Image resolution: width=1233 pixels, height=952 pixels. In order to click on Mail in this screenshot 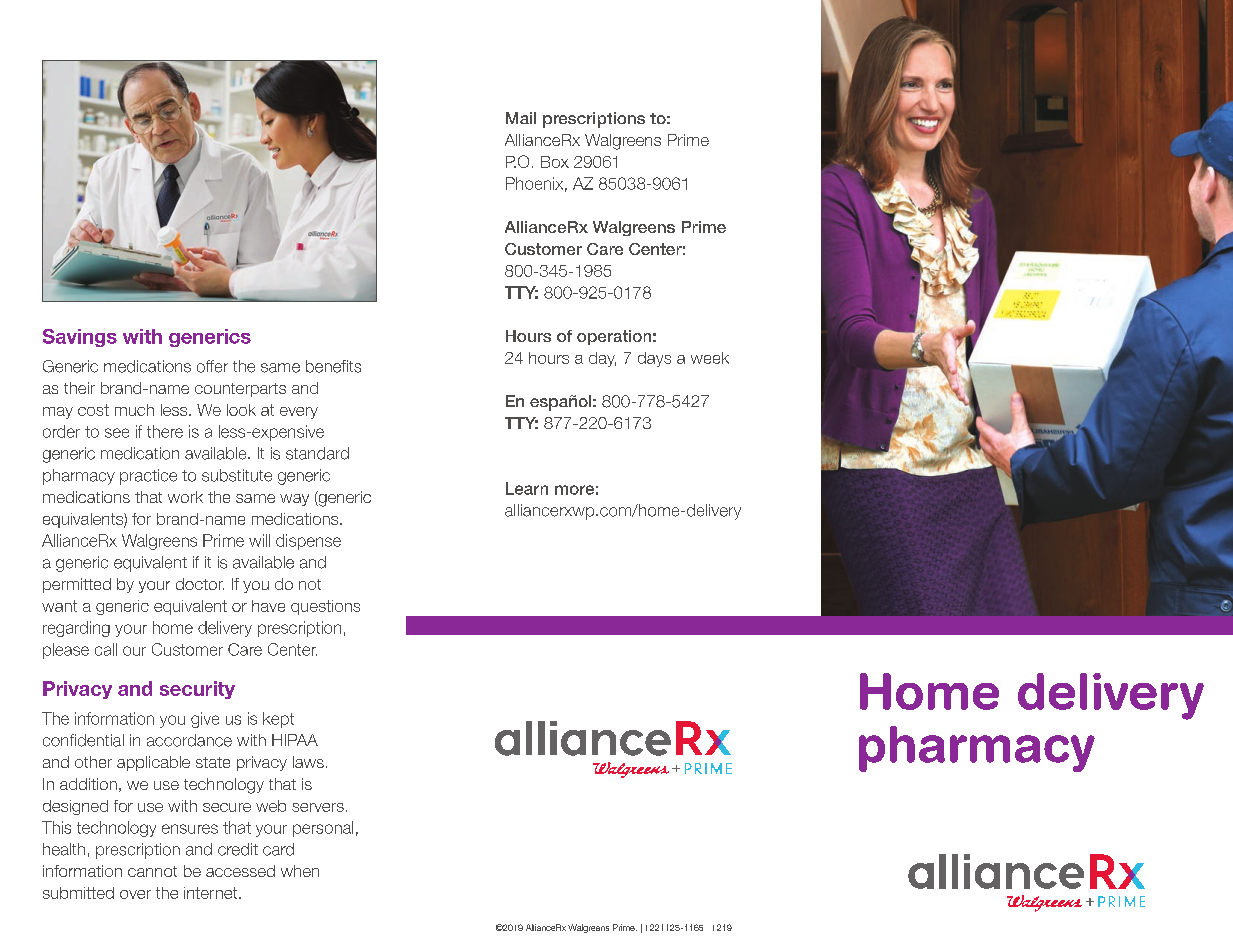, I will do `click(521, 118)`.
